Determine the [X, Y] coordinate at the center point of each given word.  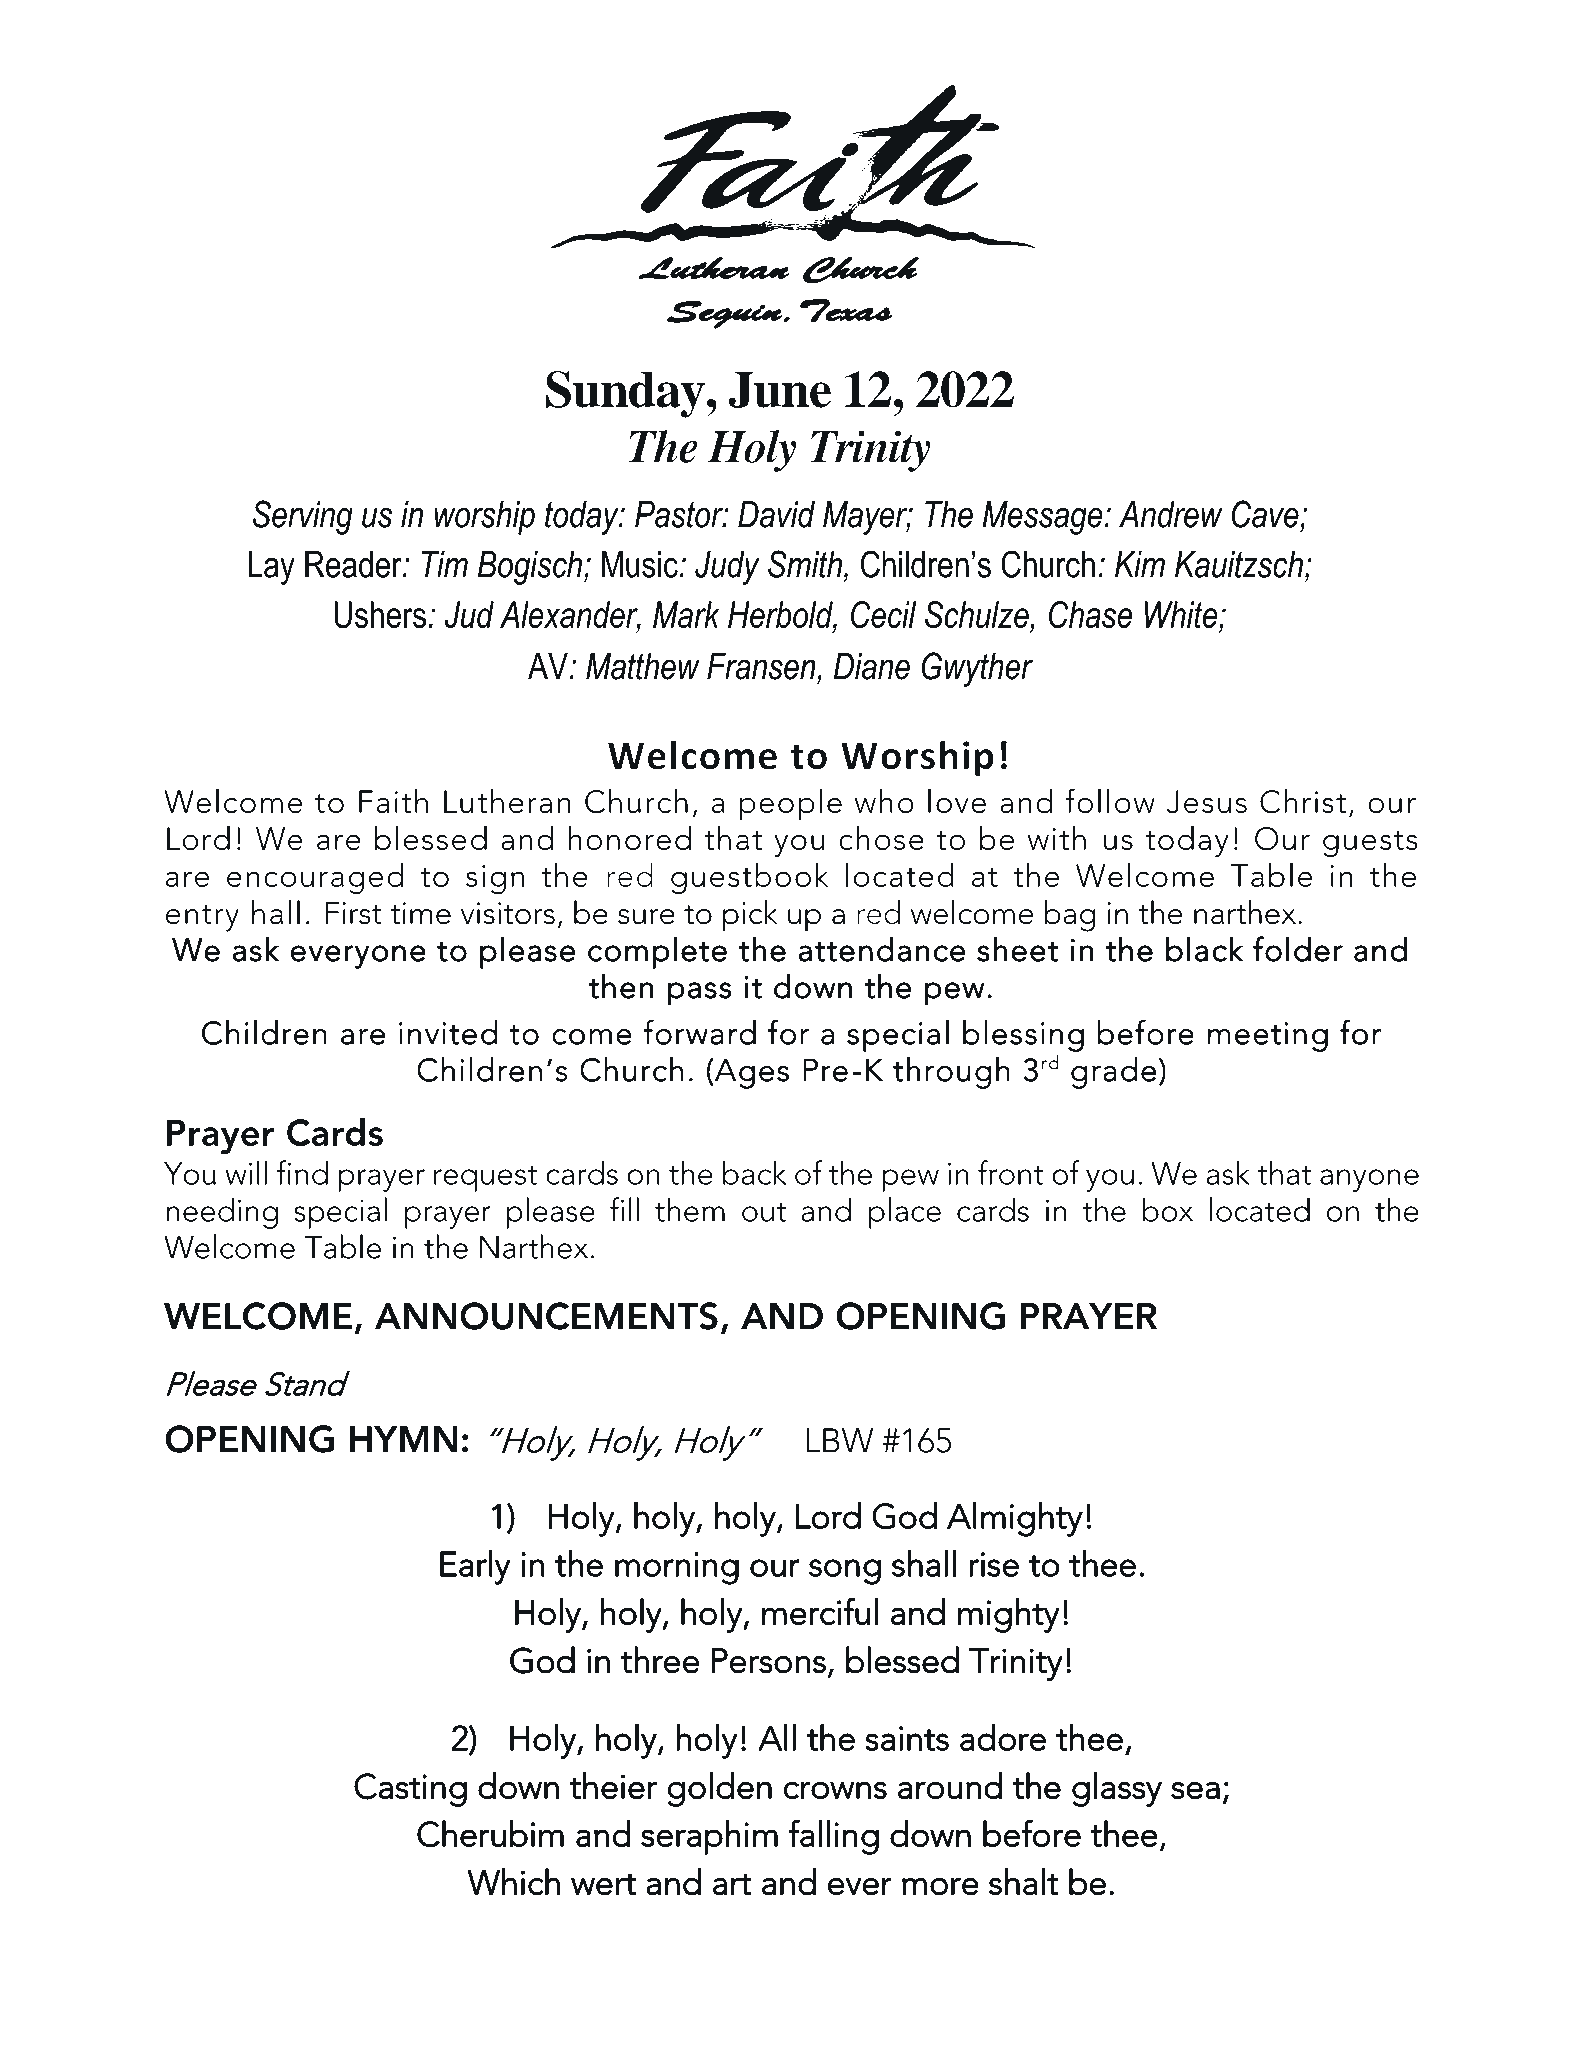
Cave [1265, 514]
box [1168, 1209]
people [790, 804]
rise [994, 1564]
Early [475, 1567]
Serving [303, 517]
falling [833, 1837]
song [845, 1572]
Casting [410, 1790]
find [302, 1172]
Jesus [1206, 802]
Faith [393, 801]
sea [1195, 1790]
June [779, 390]
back [754, 1172]
